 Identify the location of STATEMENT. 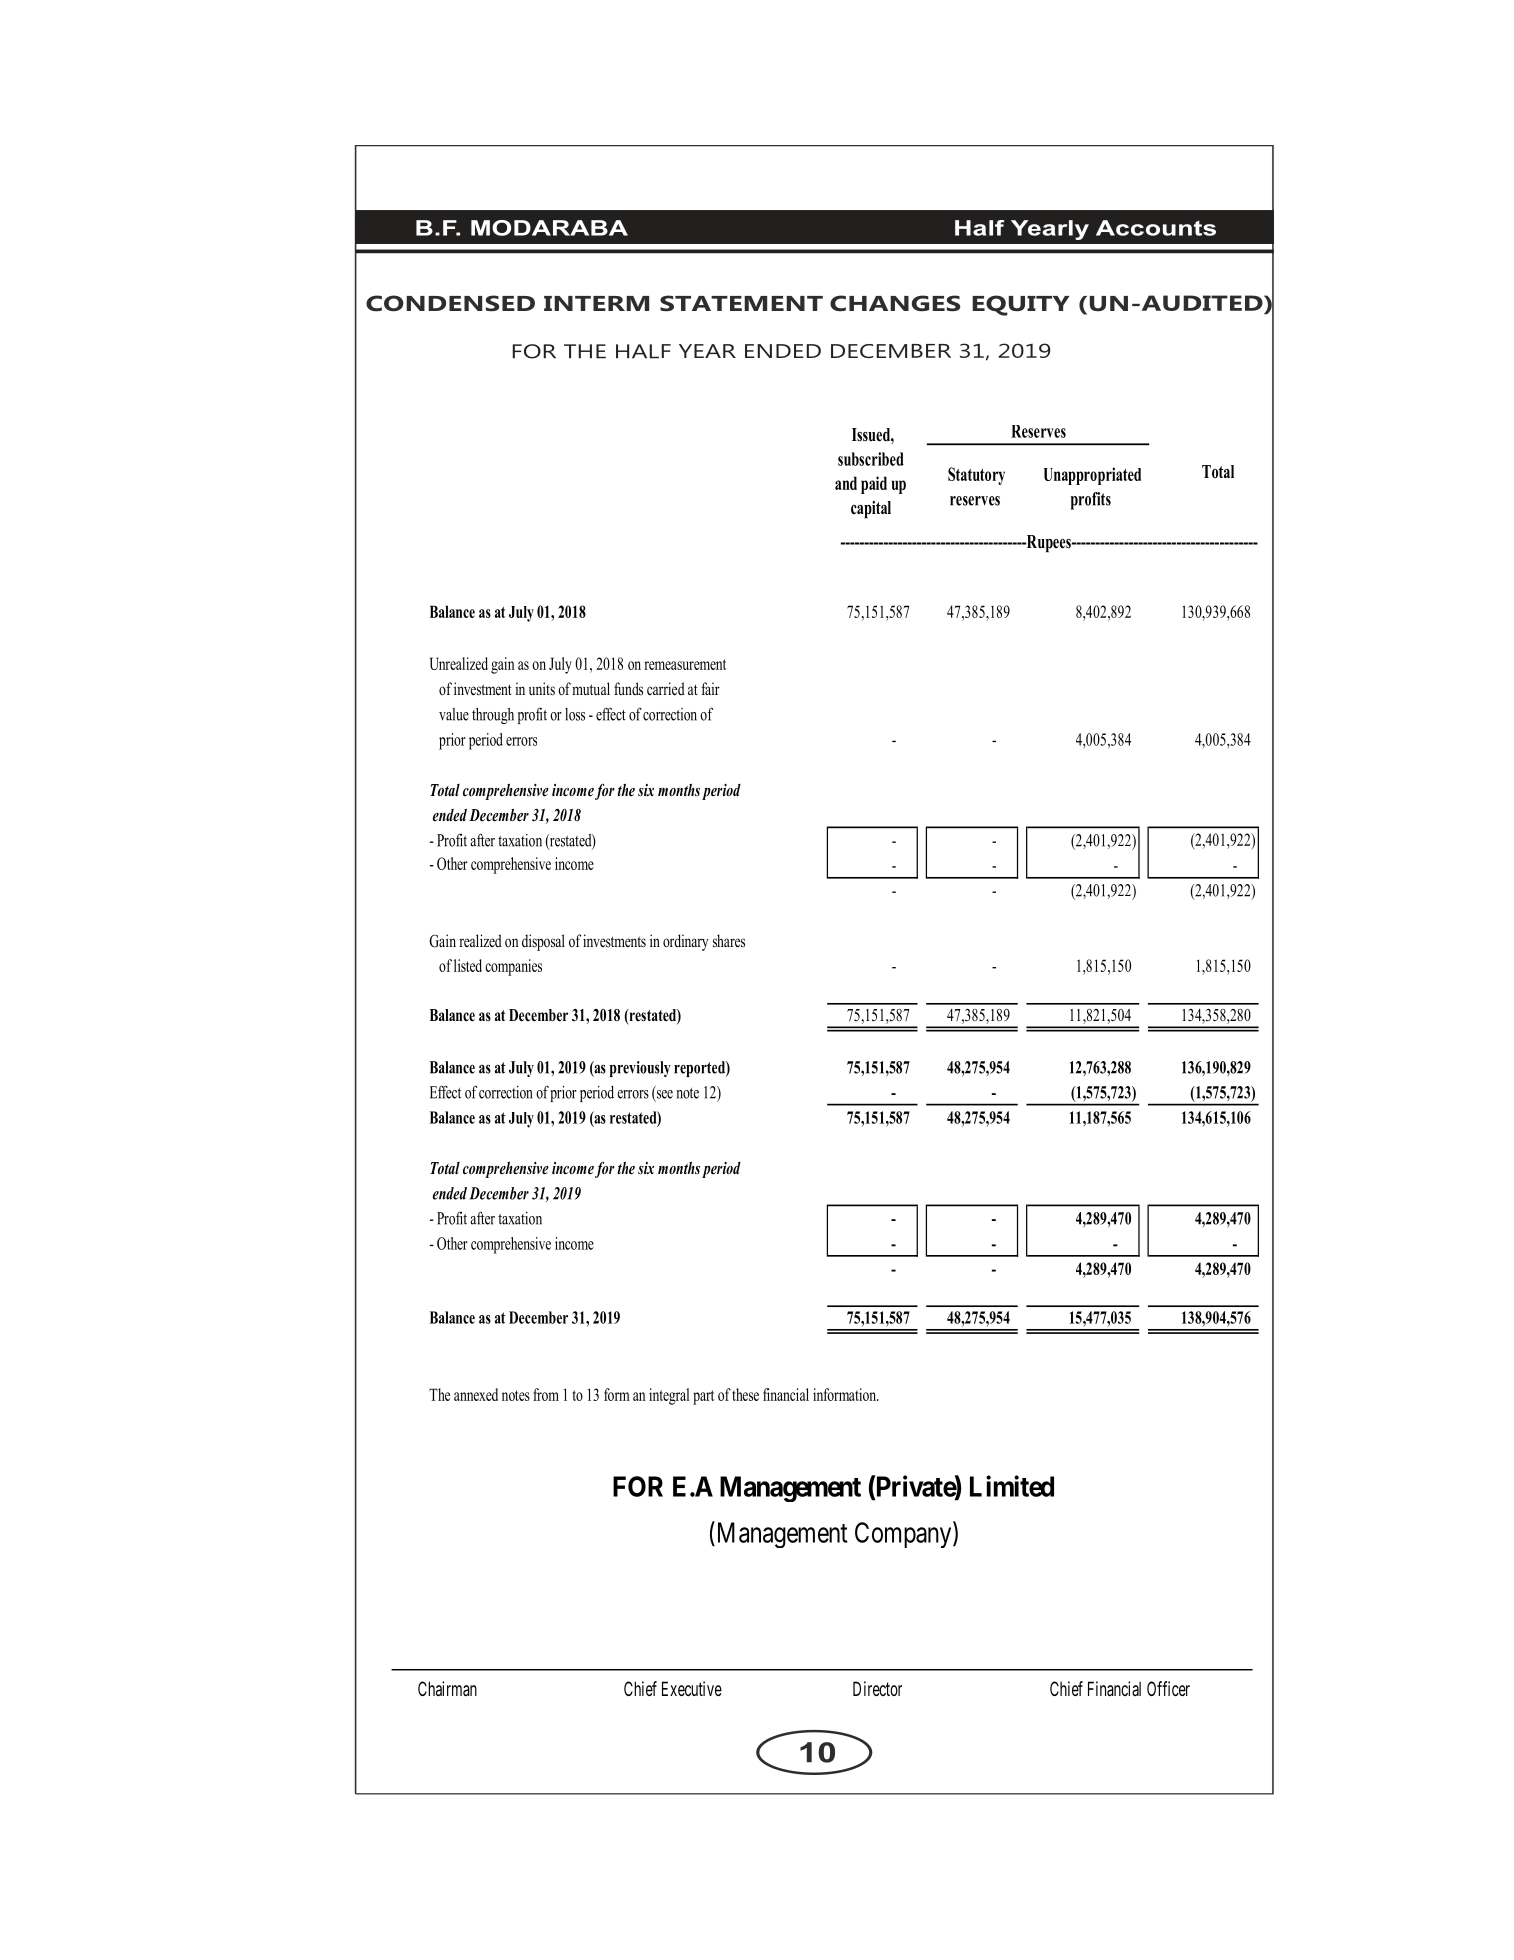
(741, 303).
